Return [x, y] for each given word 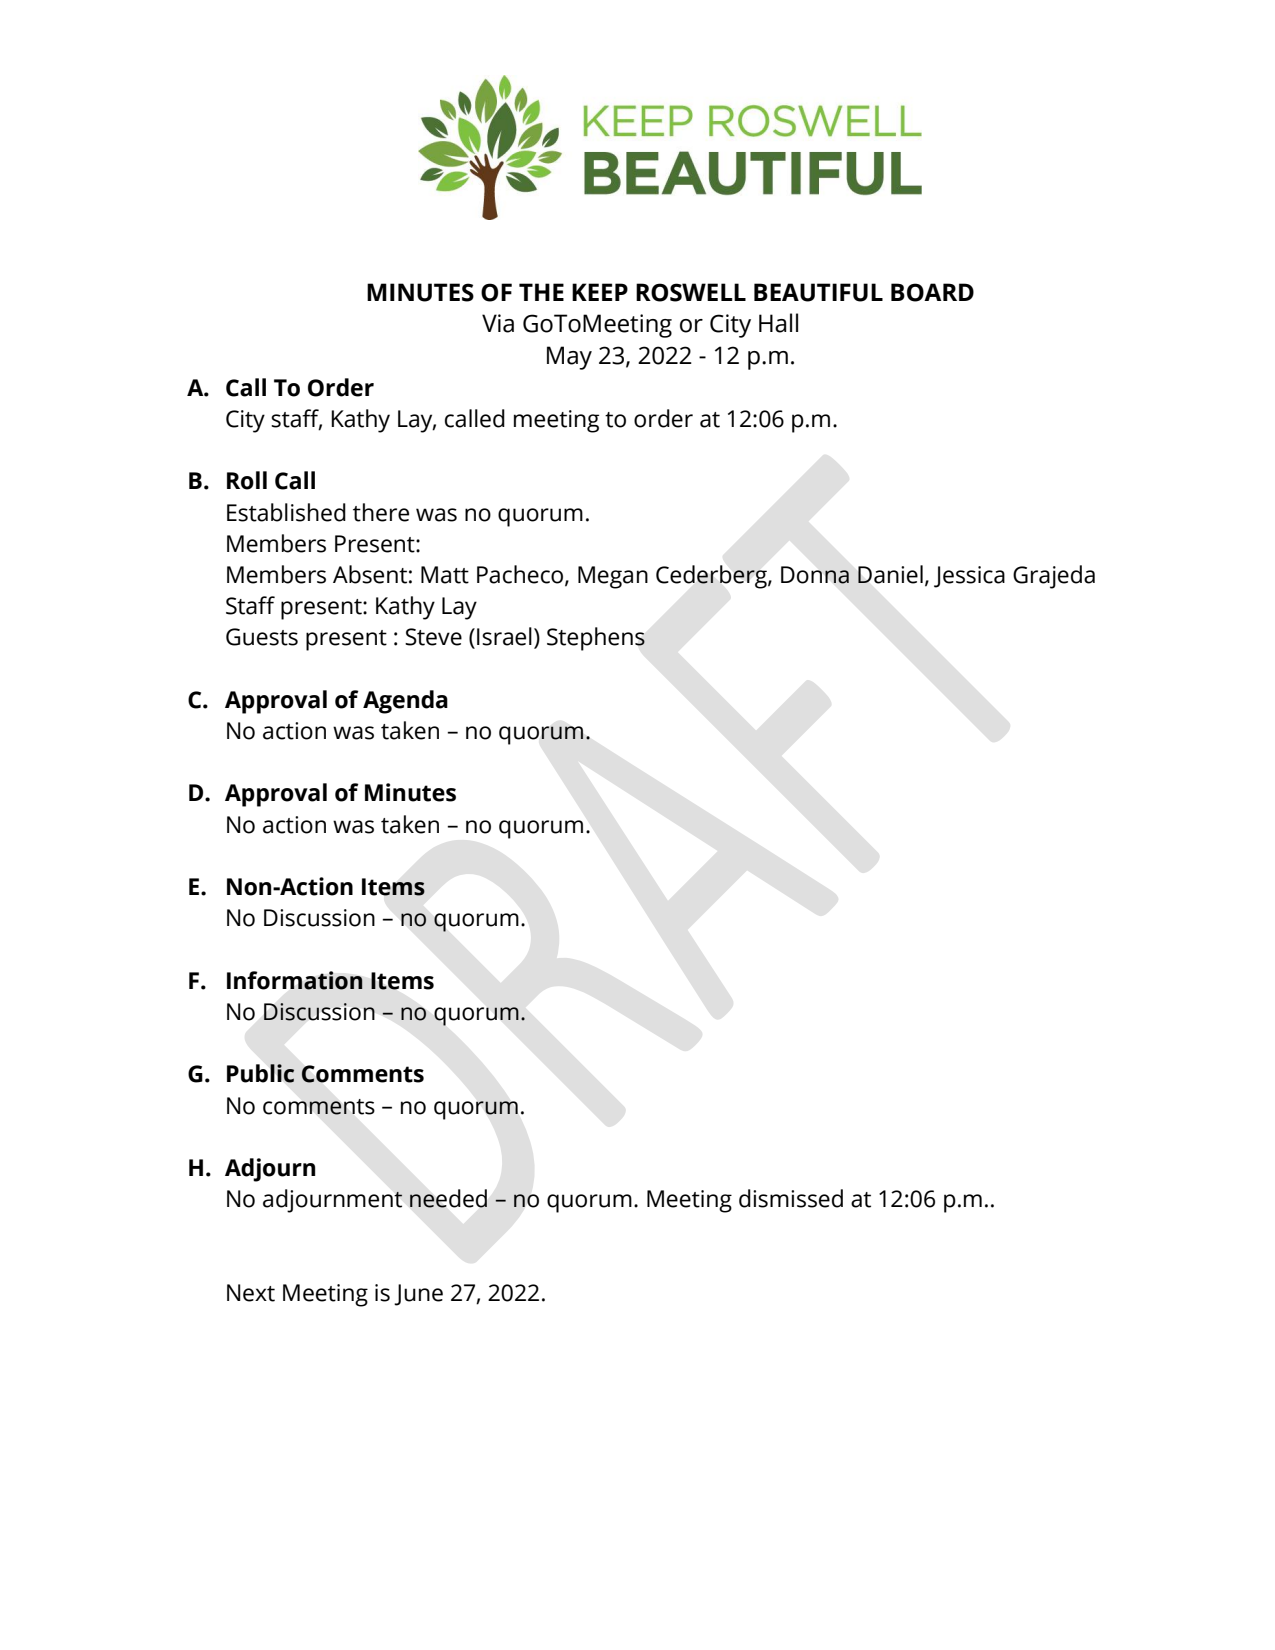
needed [448, 1198]
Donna [815, 575]
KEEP [600, 292]
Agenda [405, 702]
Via [498, 323]
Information [295, 980]
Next [251, 1293]
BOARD [932, 292]
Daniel [890, 574]
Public [261, 1073]
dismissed [791, 1198]
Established [286, 512]
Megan [613, 577]
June [418, 1295]
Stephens [596, 639]
